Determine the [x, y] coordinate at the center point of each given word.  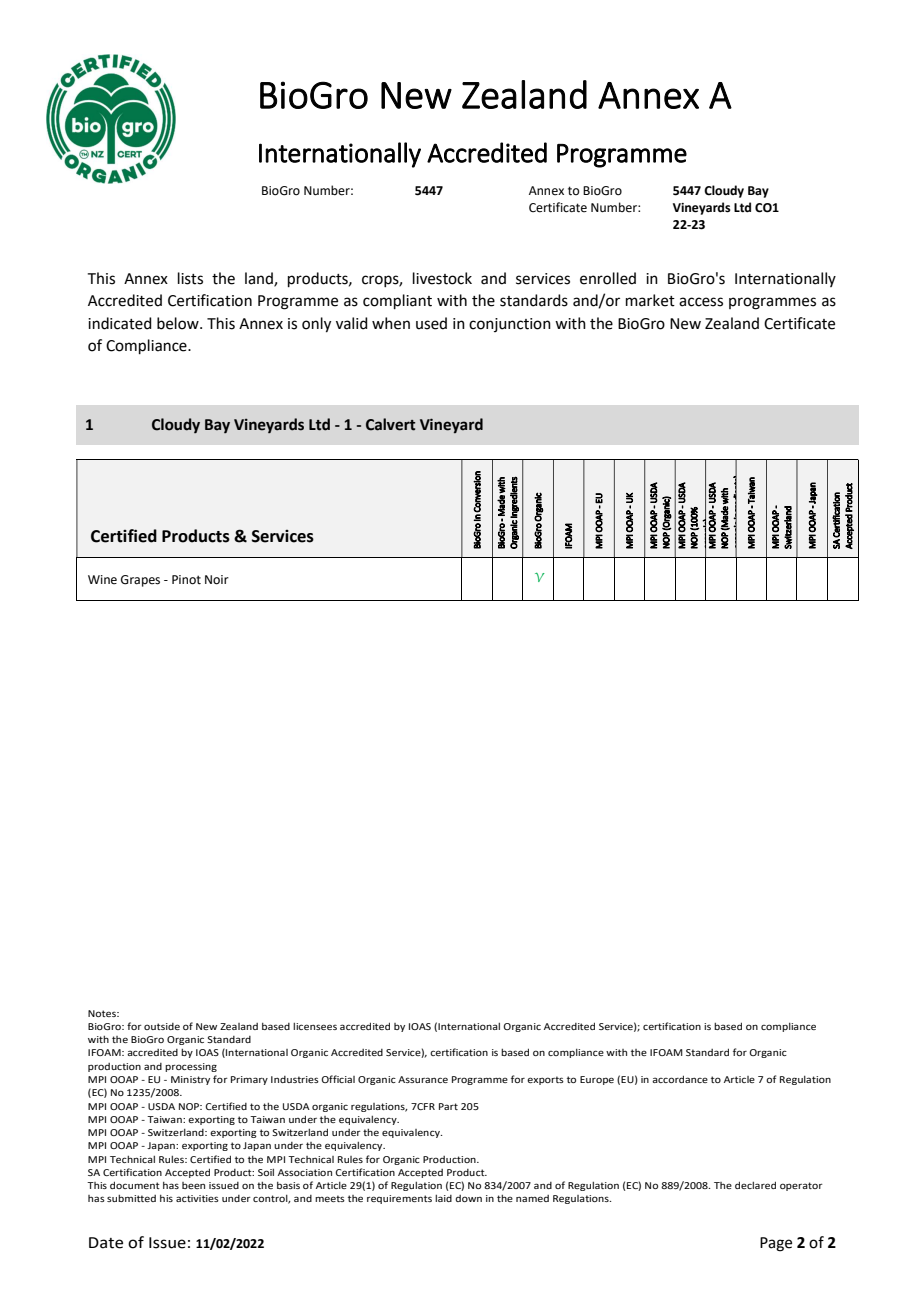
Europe [597, 1080]
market [650, 300]
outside [162, 1026]
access [701, 302]
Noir [217, 580]
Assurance [423, 1079]
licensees [315, 1026]
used [431, 323]
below [179, 323]
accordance [680, 1079]
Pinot [186, 580]
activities [197, 1198]
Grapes [140, 581]
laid [443, 1198]
